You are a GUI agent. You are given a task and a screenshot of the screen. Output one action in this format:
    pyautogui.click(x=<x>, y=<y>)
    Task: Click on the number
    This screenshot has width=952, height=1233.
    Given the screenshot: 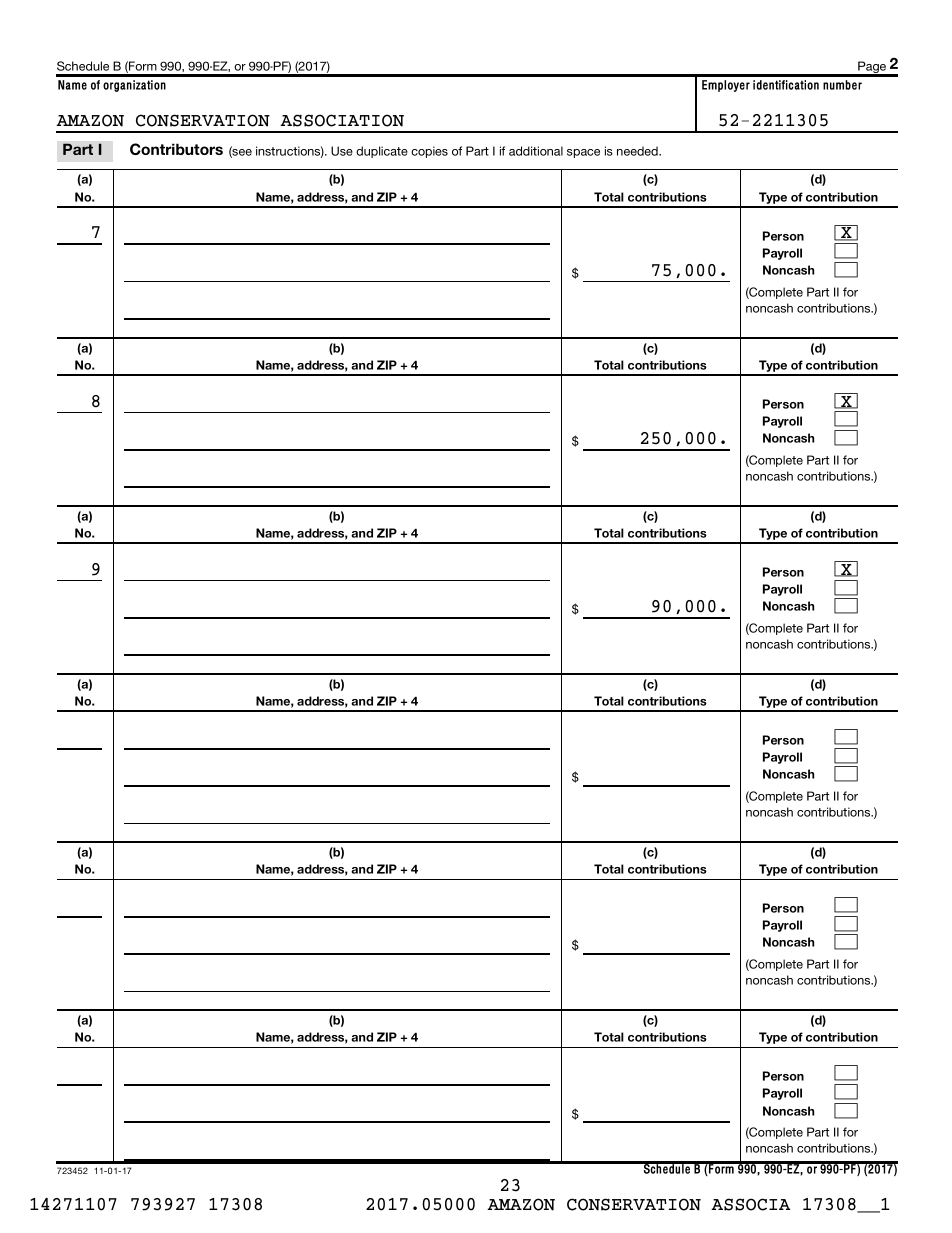 What is the action you would take?
    pyautogui.click(x=842, y=85)
